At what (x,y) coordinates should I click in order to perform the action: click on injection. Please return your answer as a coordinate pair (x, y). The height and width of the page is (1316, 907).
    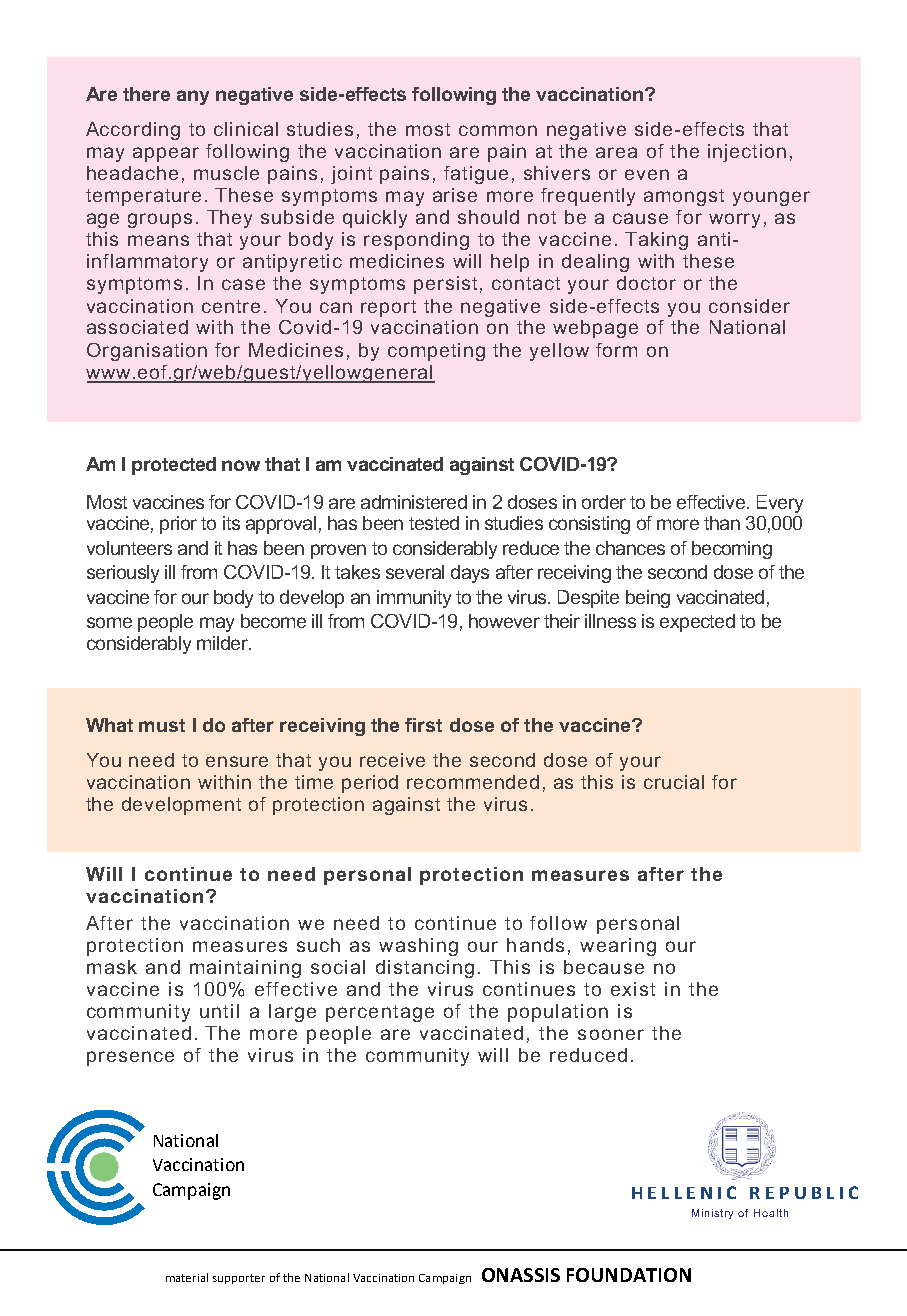
    Looking at the image, I should click on (747, 153).
